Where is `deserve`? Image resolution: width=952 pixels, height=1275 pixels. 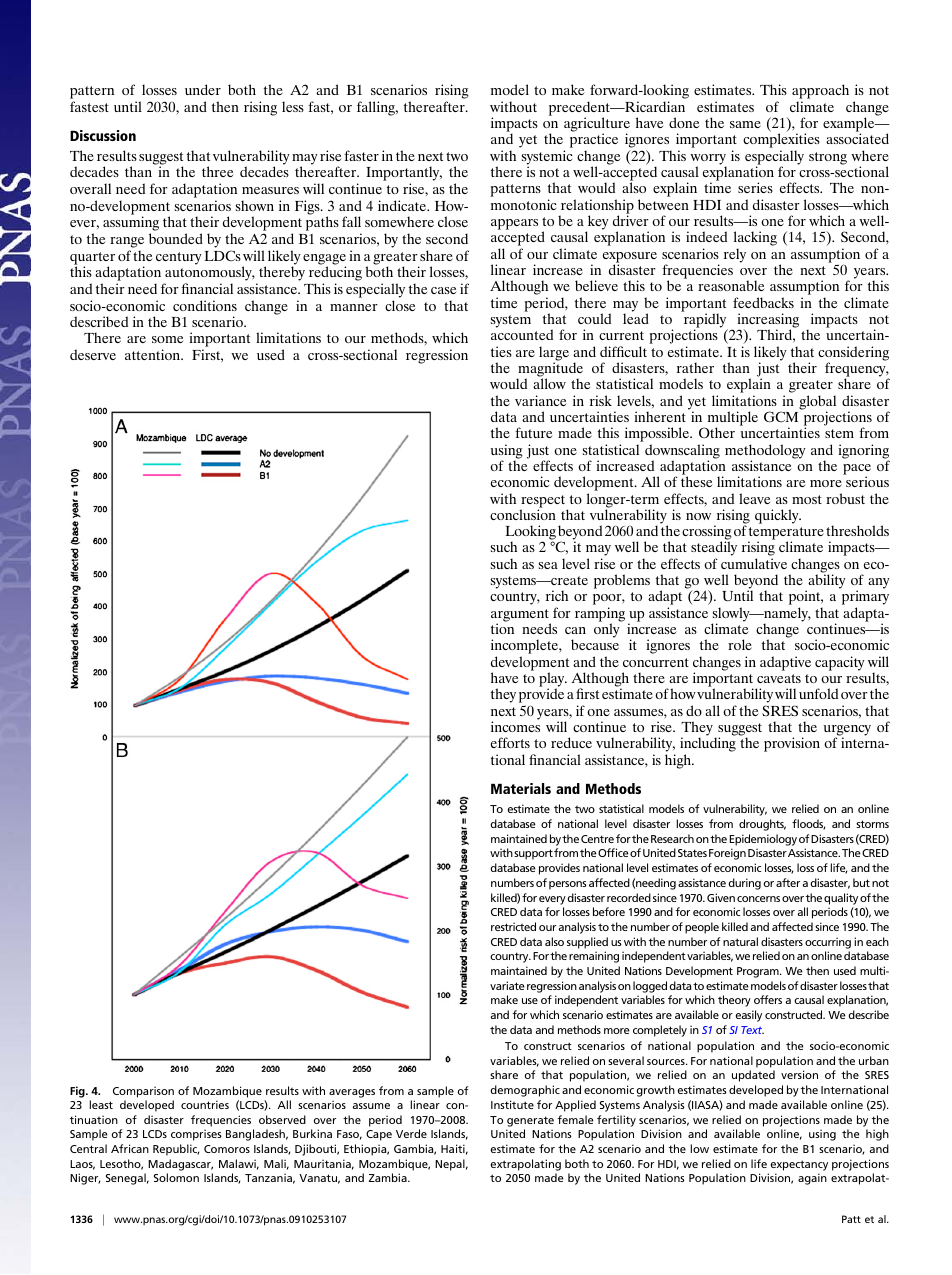
deserve is located at coordinates (93, 354).
